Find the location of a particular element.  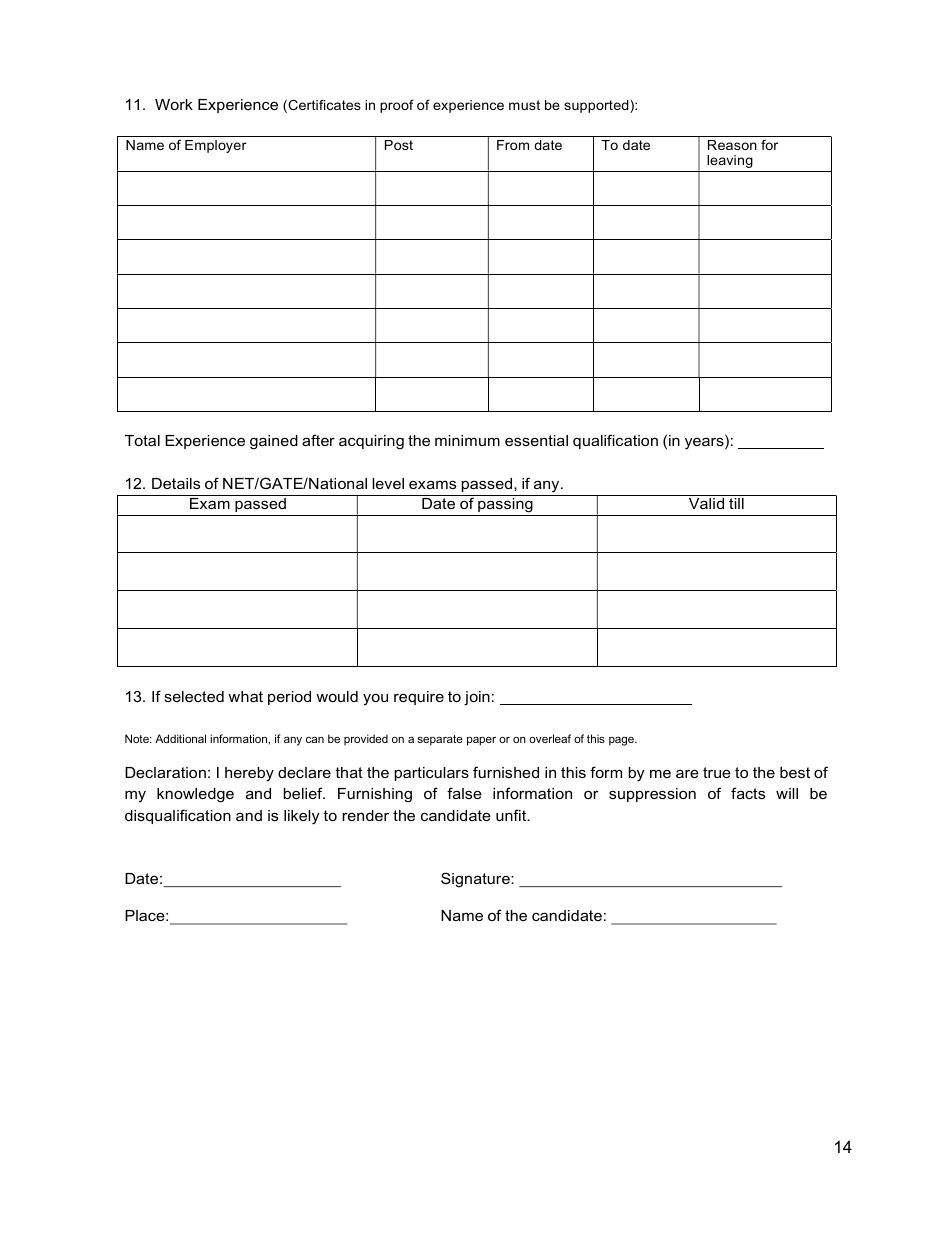

years is located at coordinates (705, 444).
